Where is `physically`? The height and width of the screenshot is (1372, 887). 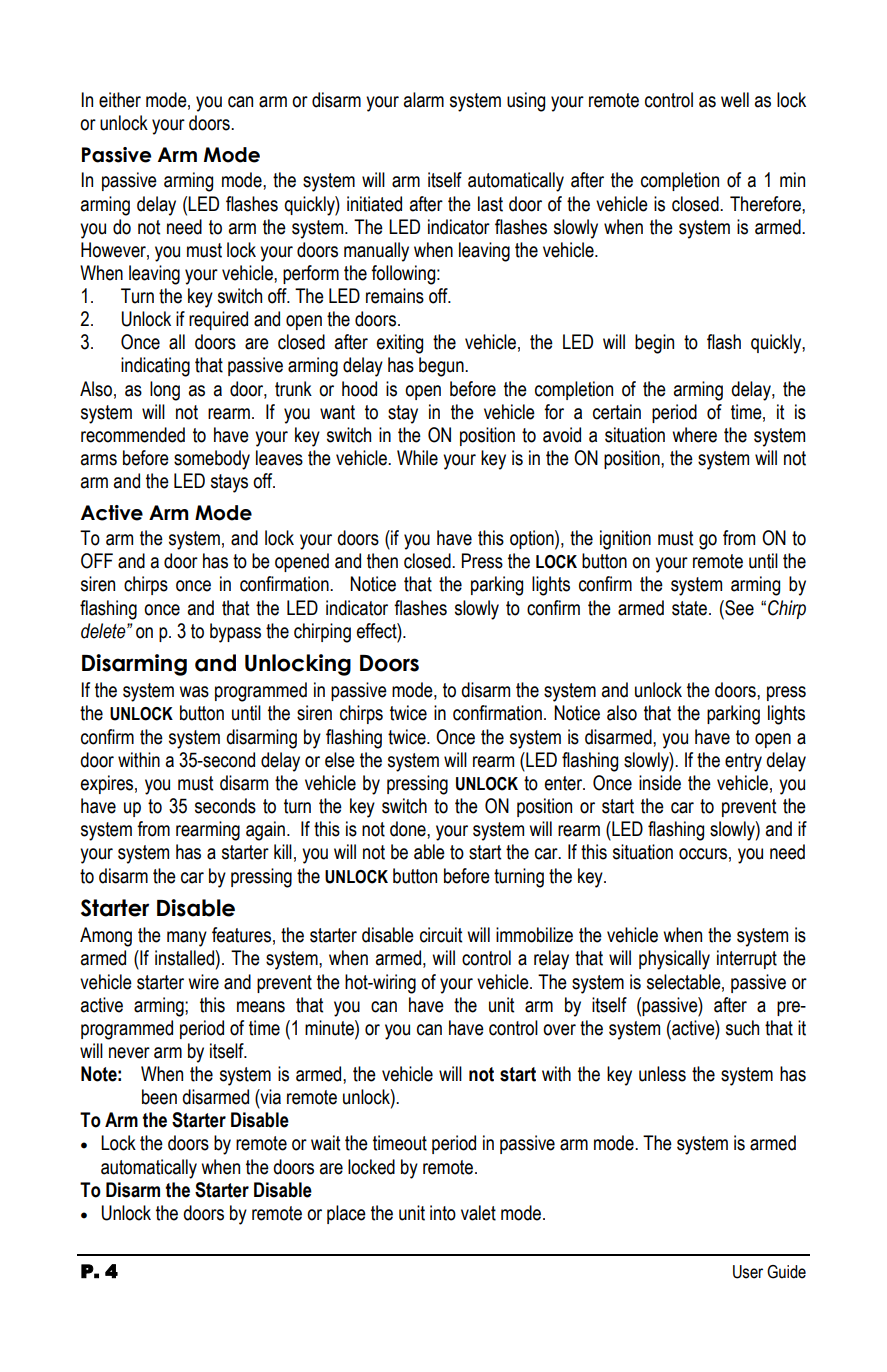 physically is located at coordinates (674, 960).
